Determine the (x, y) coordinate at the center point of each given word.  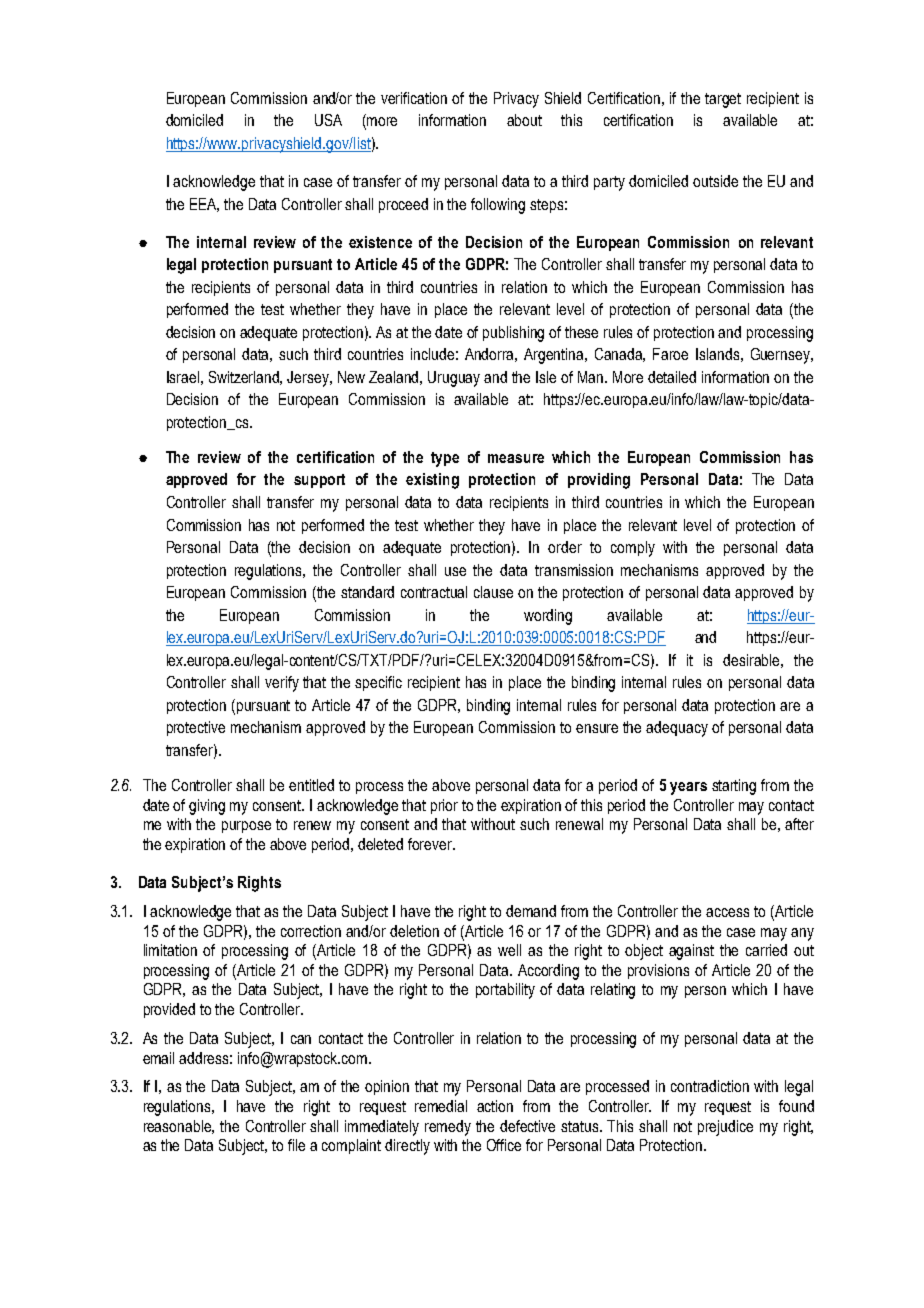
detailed (672, 377)
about (524, 120)
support (319, 481)
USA (328, 120)
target (723, 100)
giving (207, 807)
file (296, 1145)
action (495, 1106)
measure (516, 458)
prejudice (725, 1128)
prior (444, 806)
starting (734, 787)
